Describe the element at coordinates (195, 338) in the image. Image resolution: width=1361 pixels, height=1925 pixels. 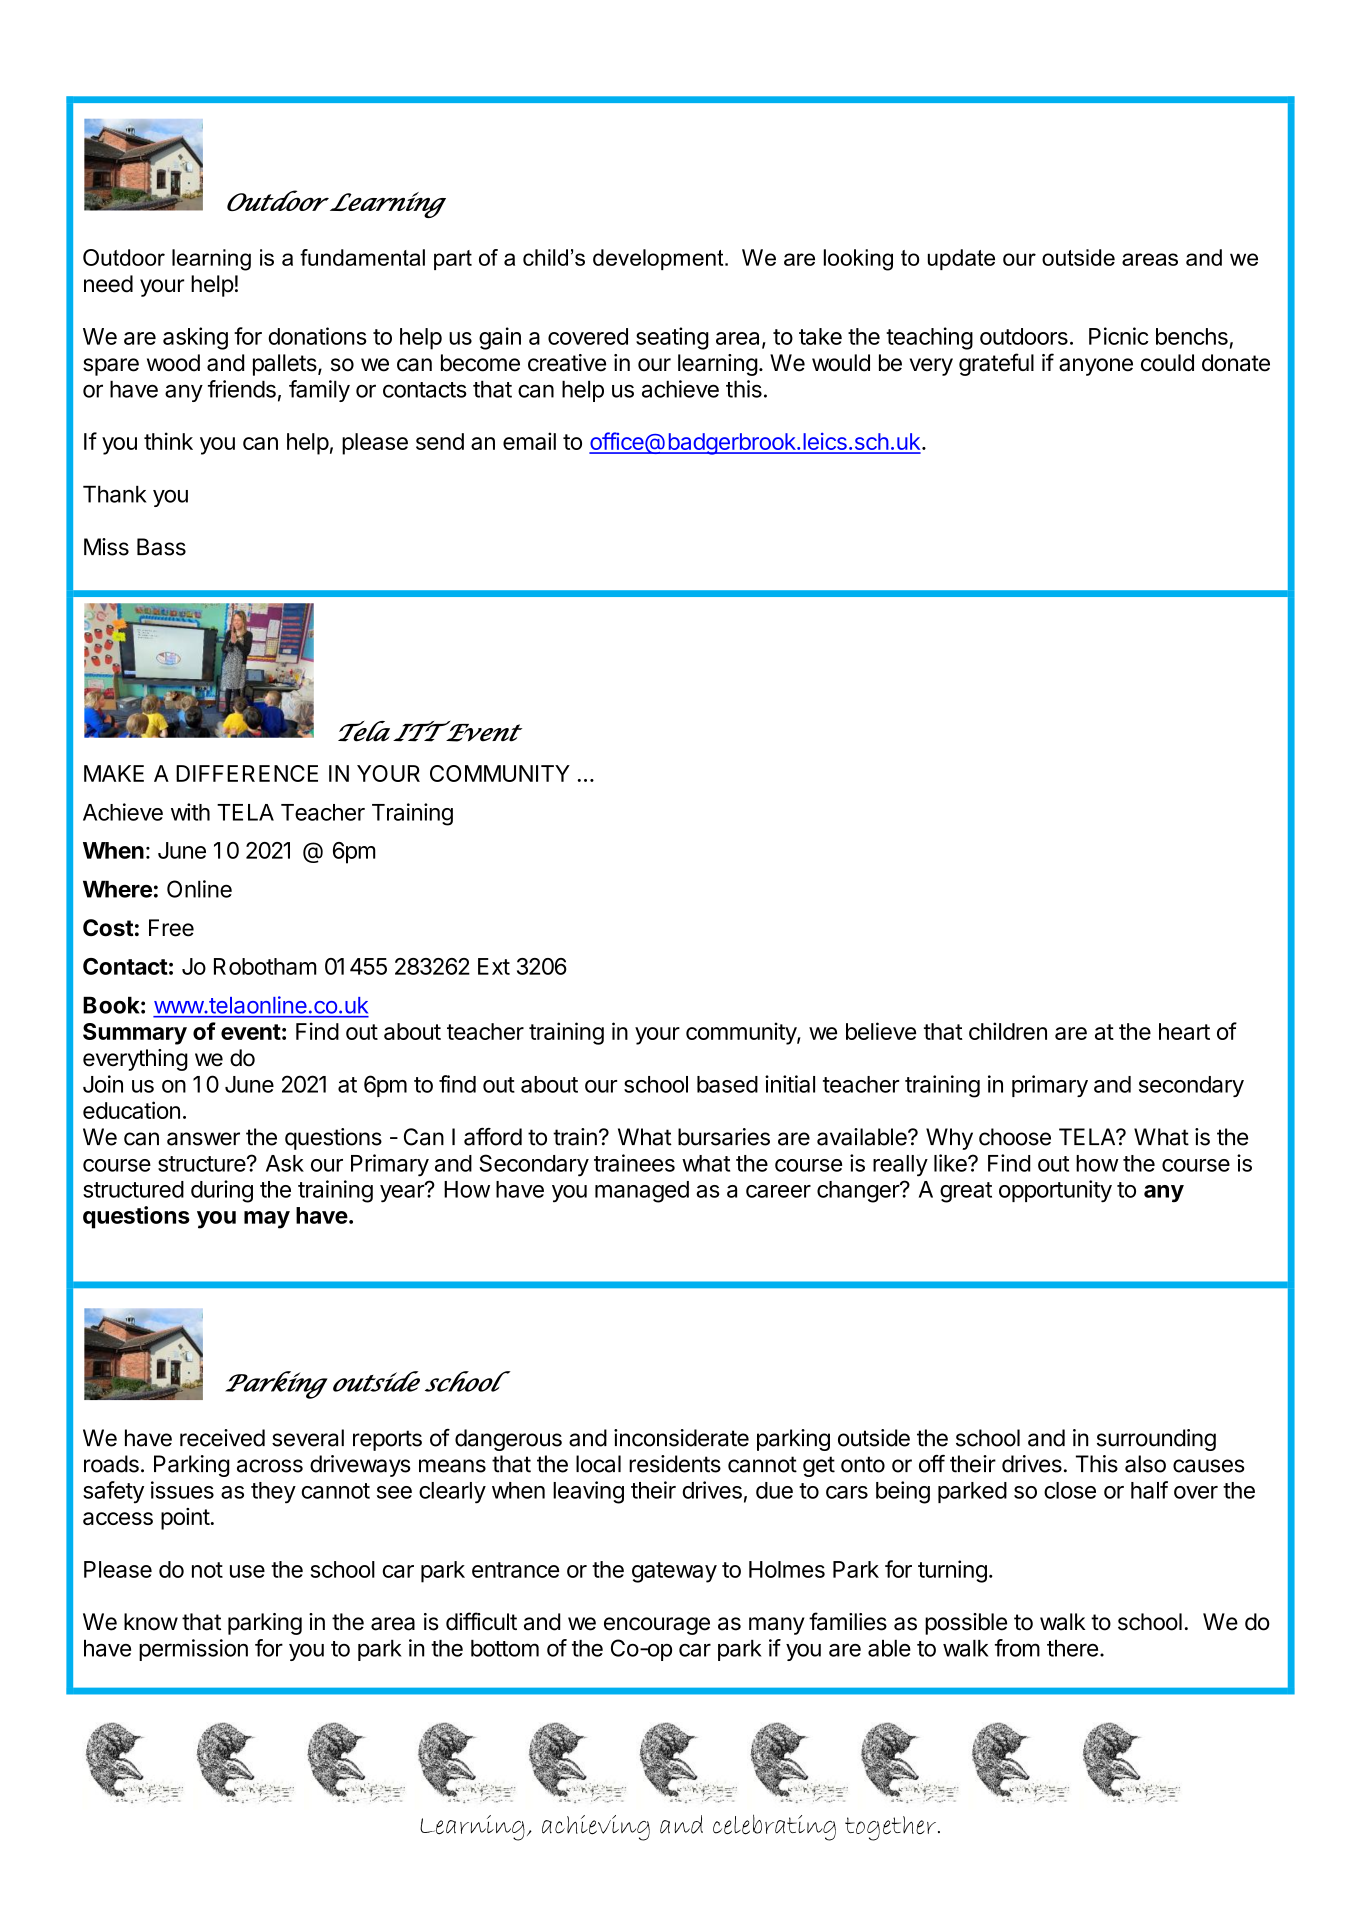
I see `asking` at that location.
